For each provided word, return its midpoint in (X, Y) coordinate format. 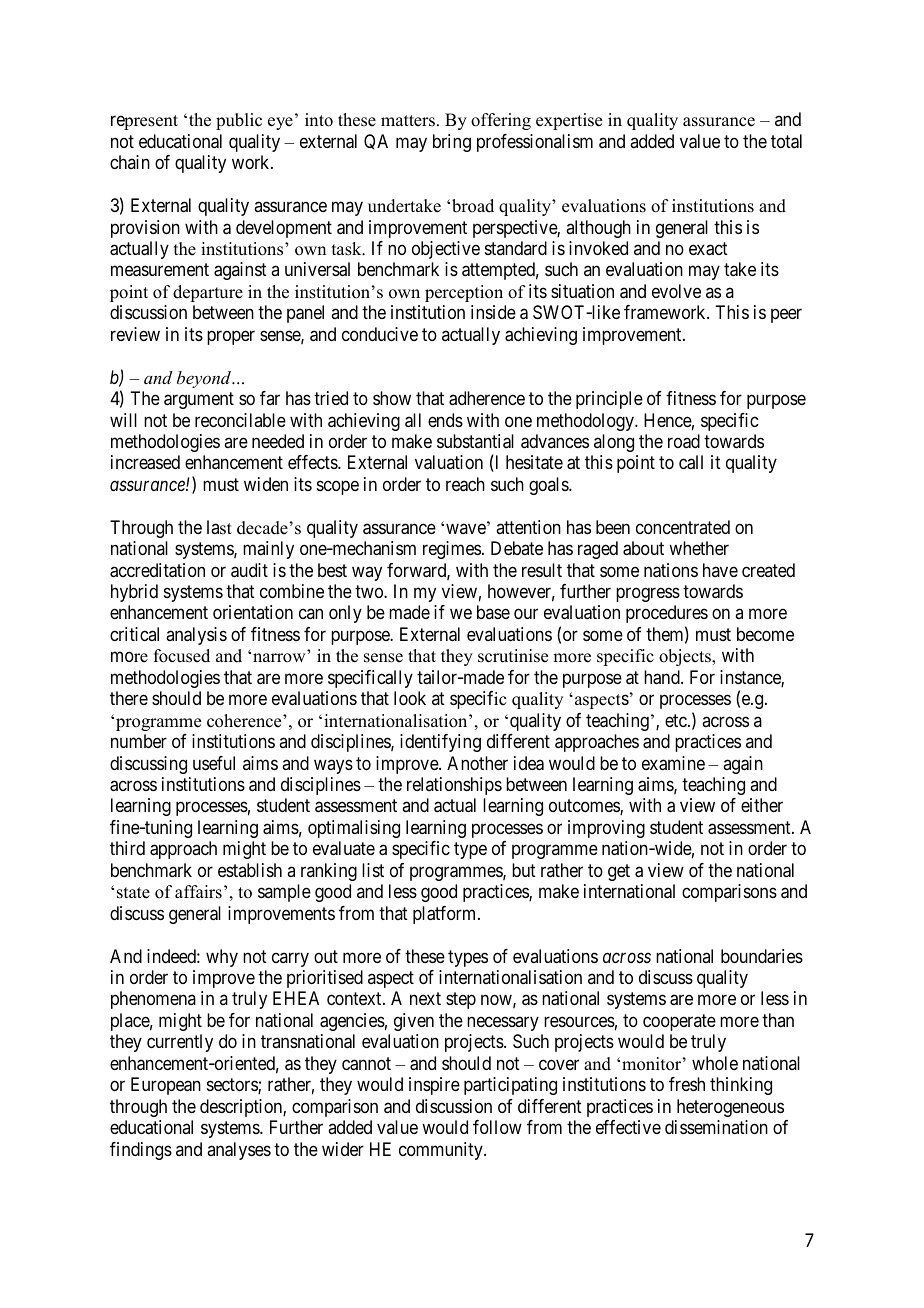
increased (145, 462)
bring (452, 143)
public (239, 121)
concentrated (683, 527)
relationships (454, 786)
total (786, 141)
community (442, 1151)
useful (214, 763)
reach (465, 484)
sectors (233, 1086)
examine (673, 763)
